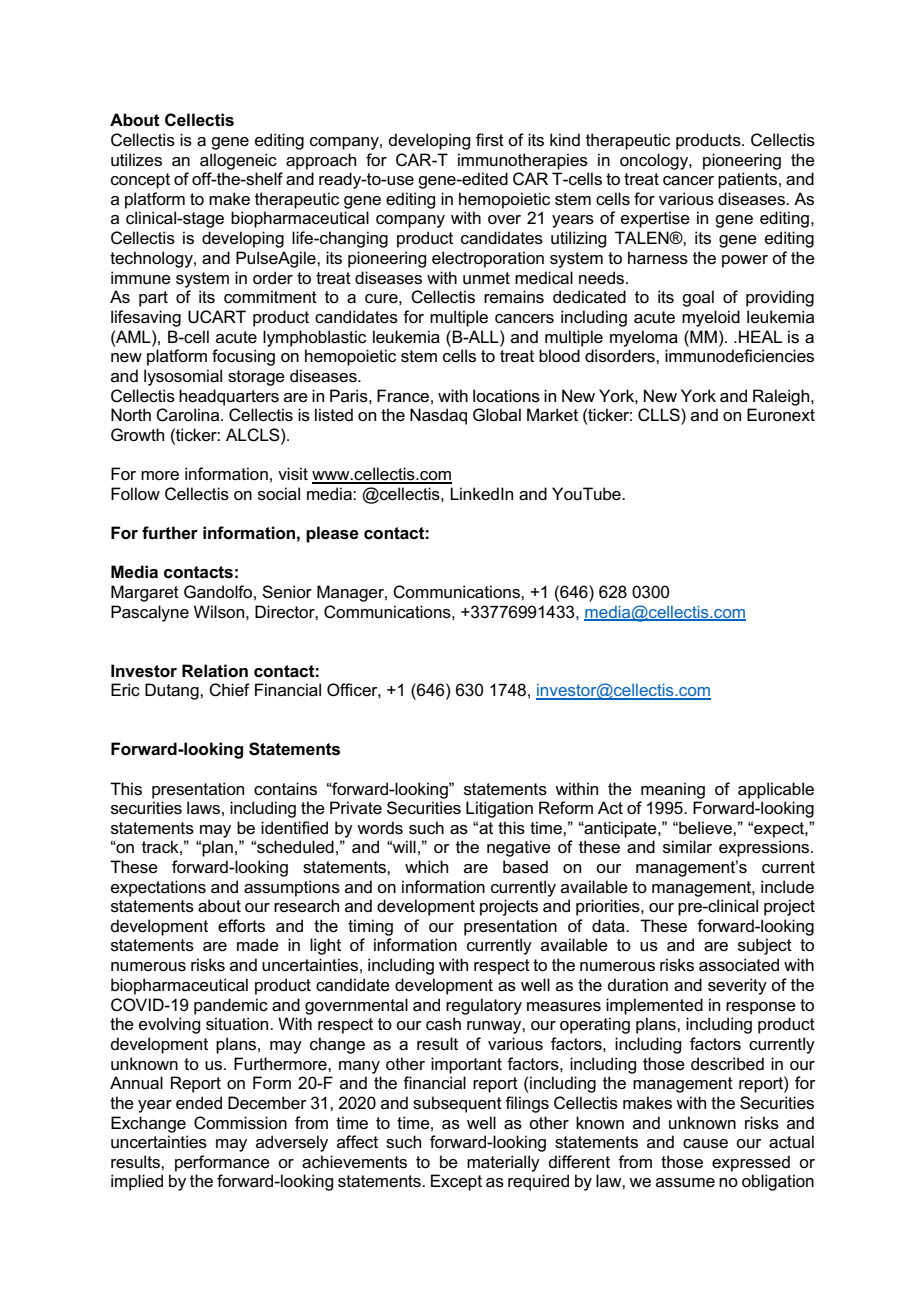 Image resolution: width=924 pixels, height=1308 pixels. Describe the element at coordinates (655, 219) in the screenshot. I see `expertise` at that location.
